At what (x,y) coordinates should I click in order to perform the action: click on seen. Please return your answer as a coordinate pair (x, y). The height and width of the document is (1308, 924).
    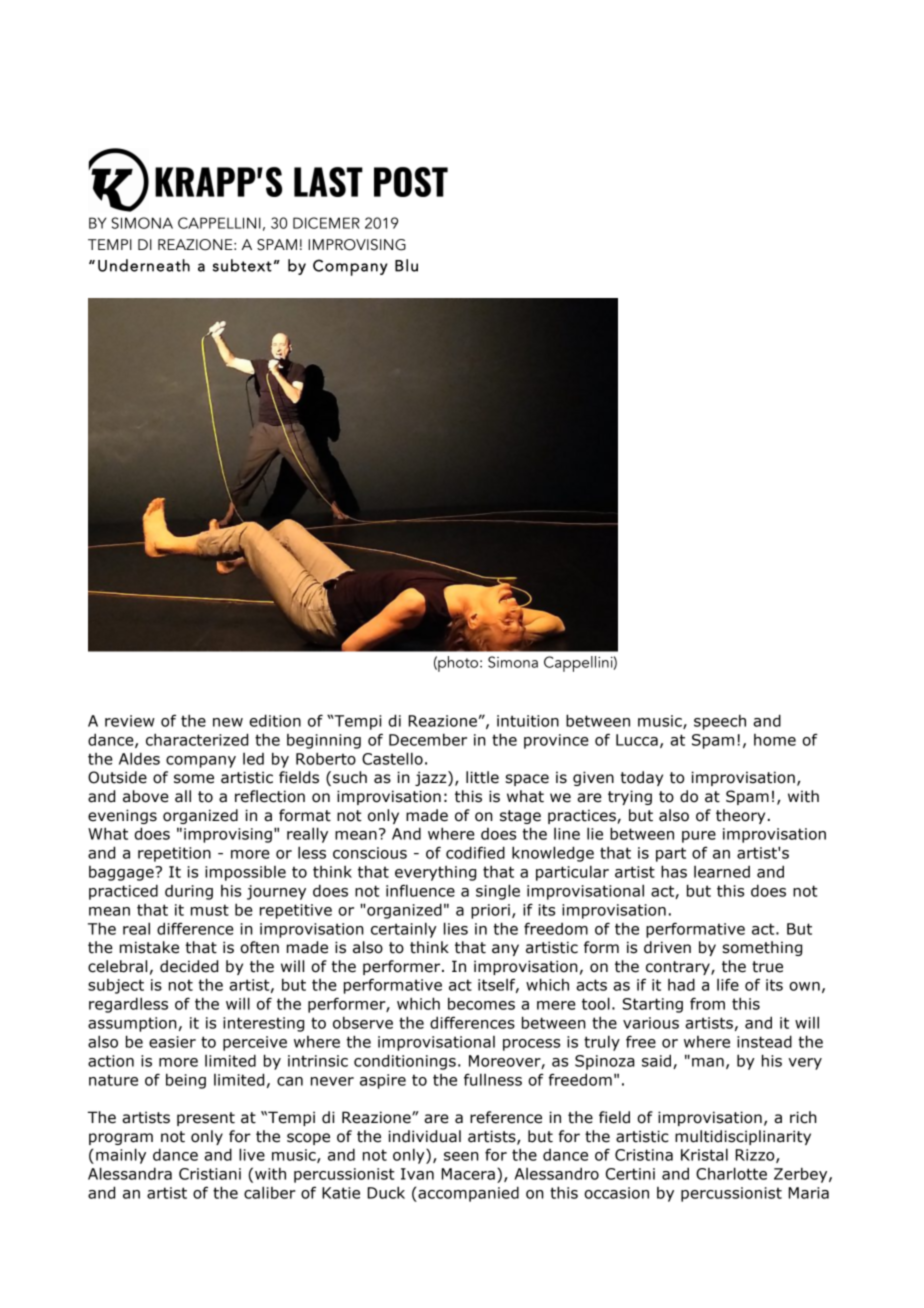
    Looking at the image, I should click on (461, 1156).
